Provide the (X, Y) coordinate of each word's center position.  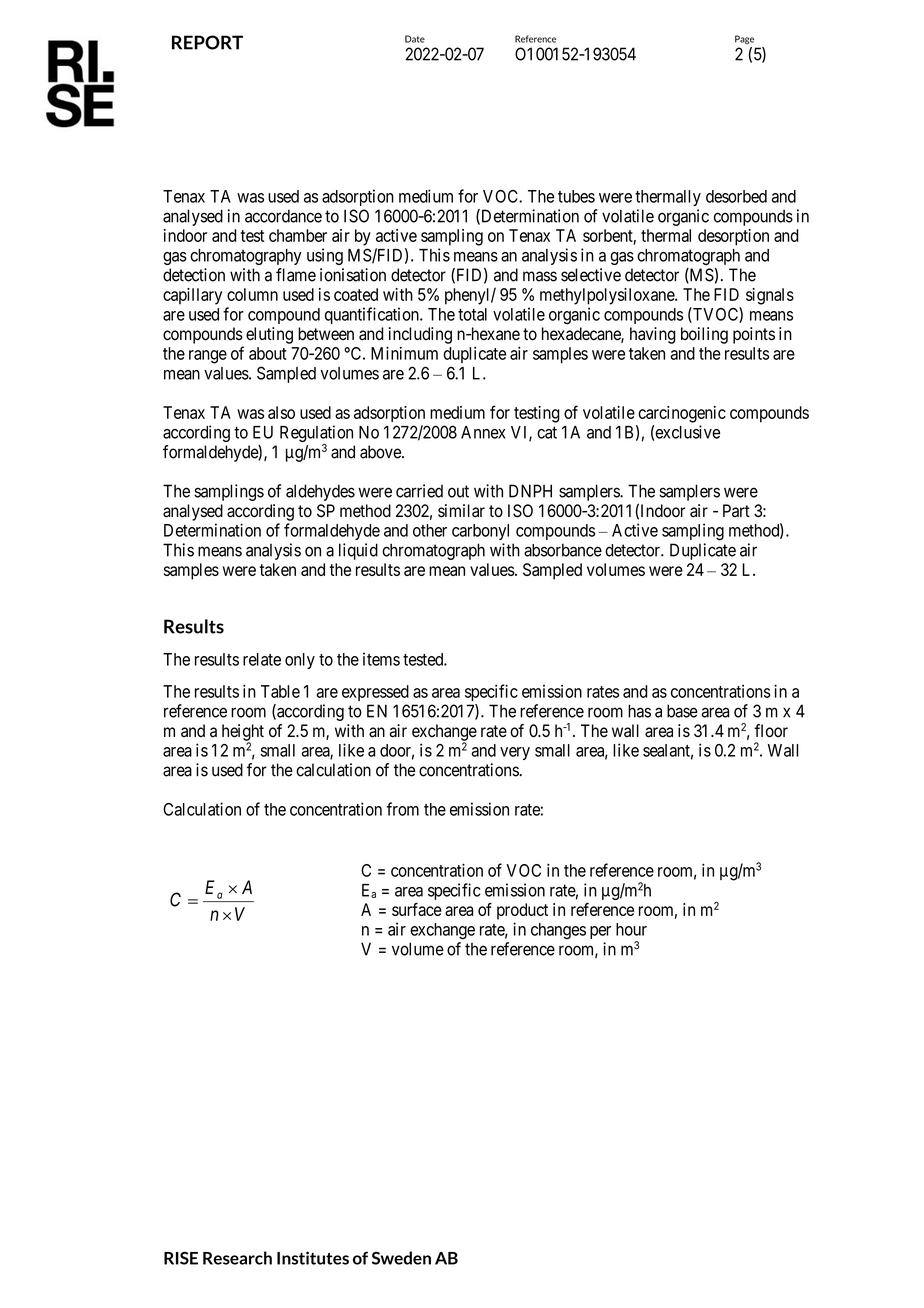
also (281, 412)
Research (237, 1258)
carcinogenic (682, 414)
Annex (483, 432)
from (402, 809)
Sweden (401, 1258)
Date (415, 39)
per (600, 932)
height (243, 733)
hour (631, 929)
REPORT (207, 42)
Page (744, 39)
